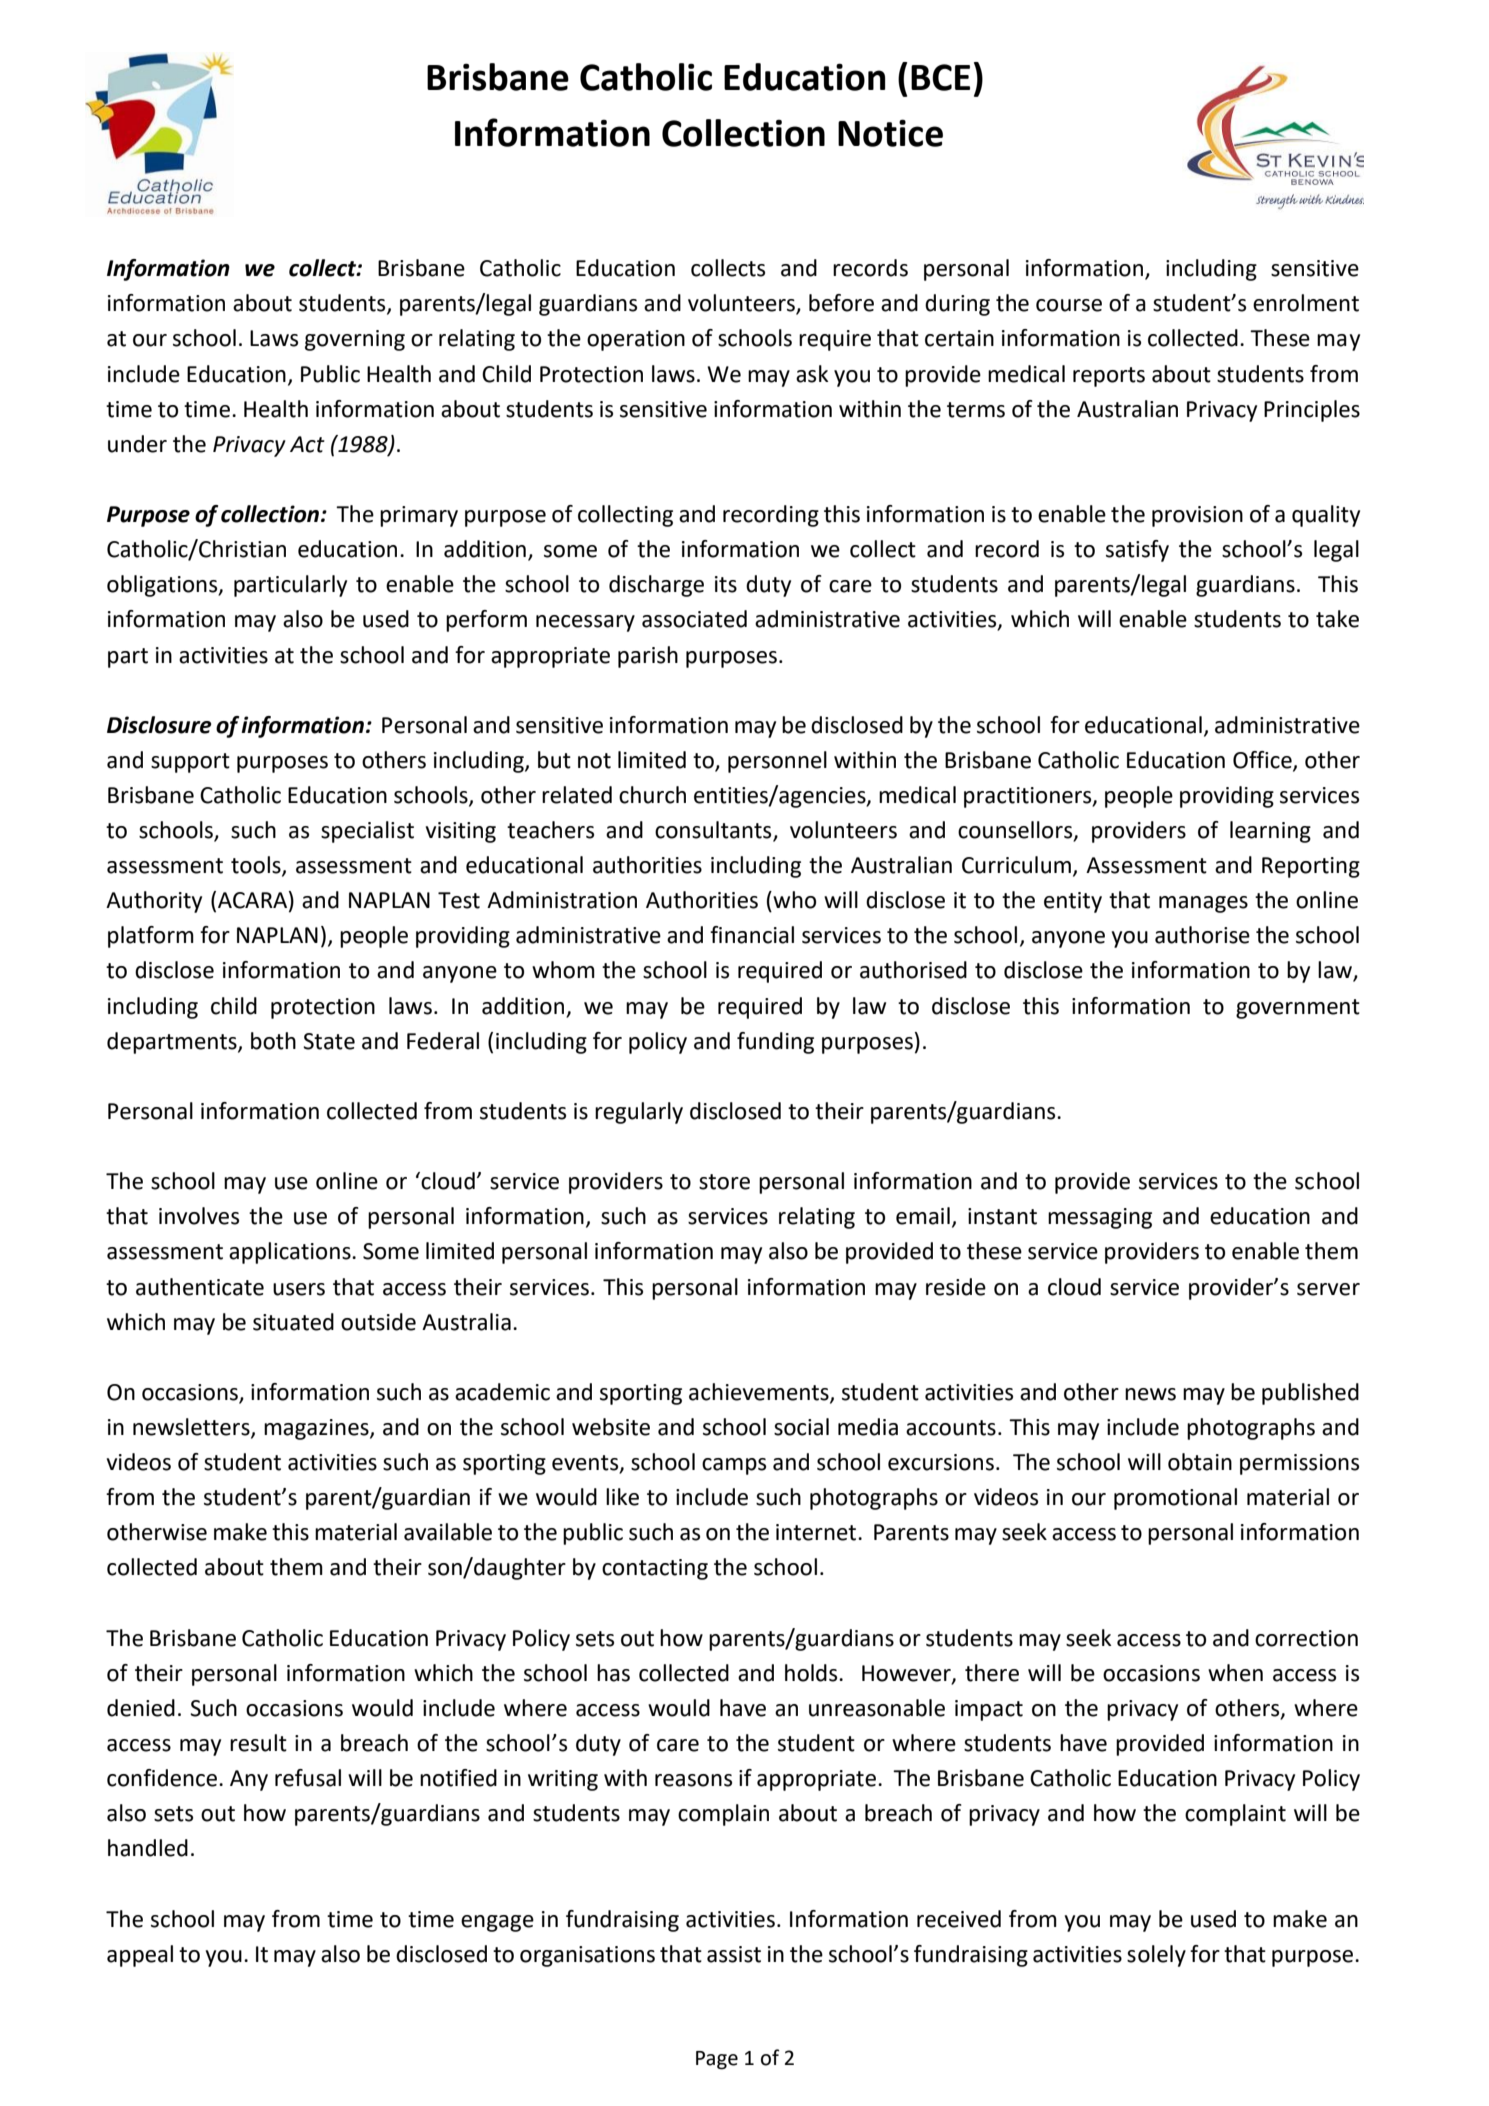  I want to click on enrolment, so click(1306, 303).
